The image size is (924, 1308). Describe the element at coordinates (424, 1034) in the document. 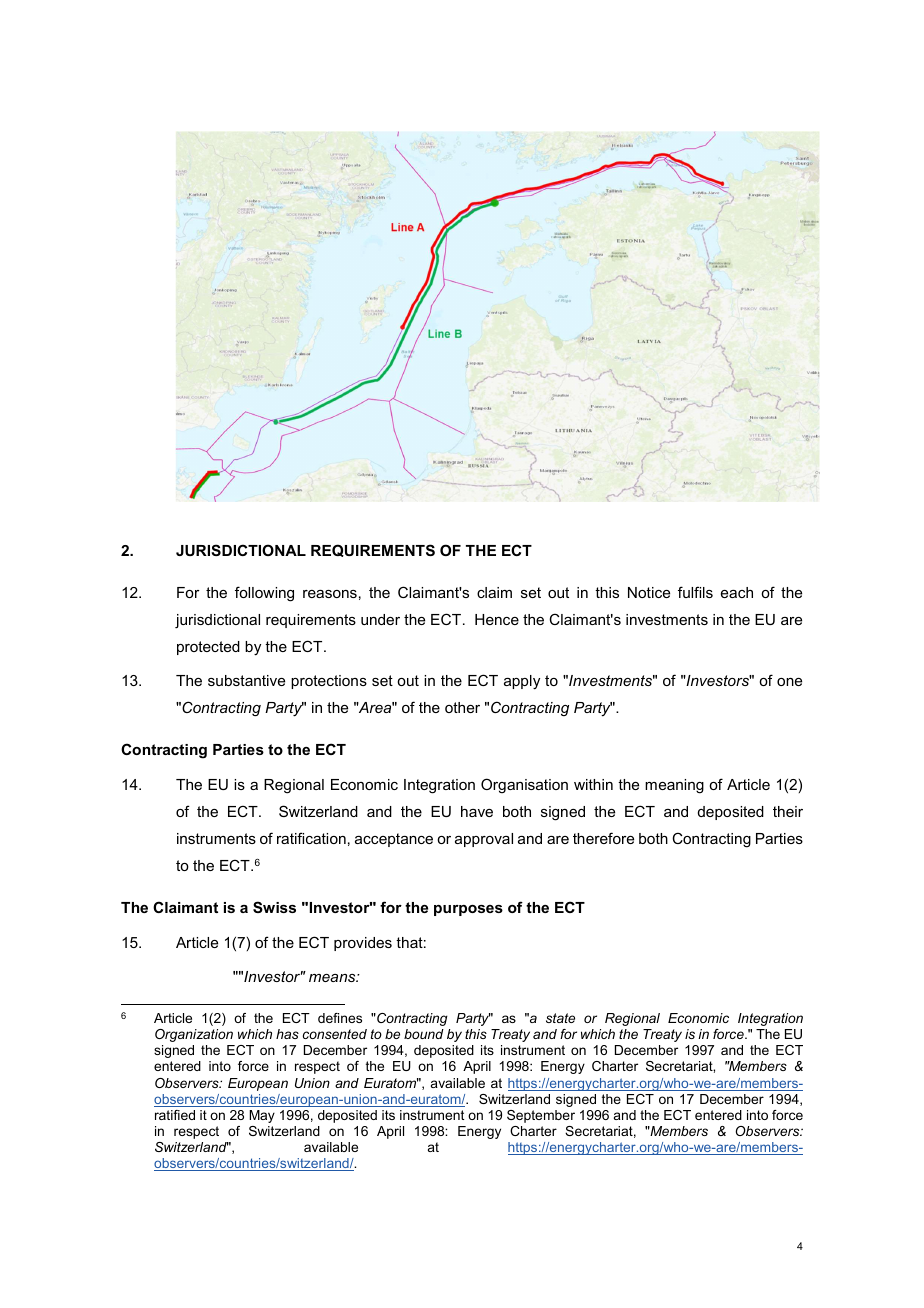

I see `bound` at that location.
